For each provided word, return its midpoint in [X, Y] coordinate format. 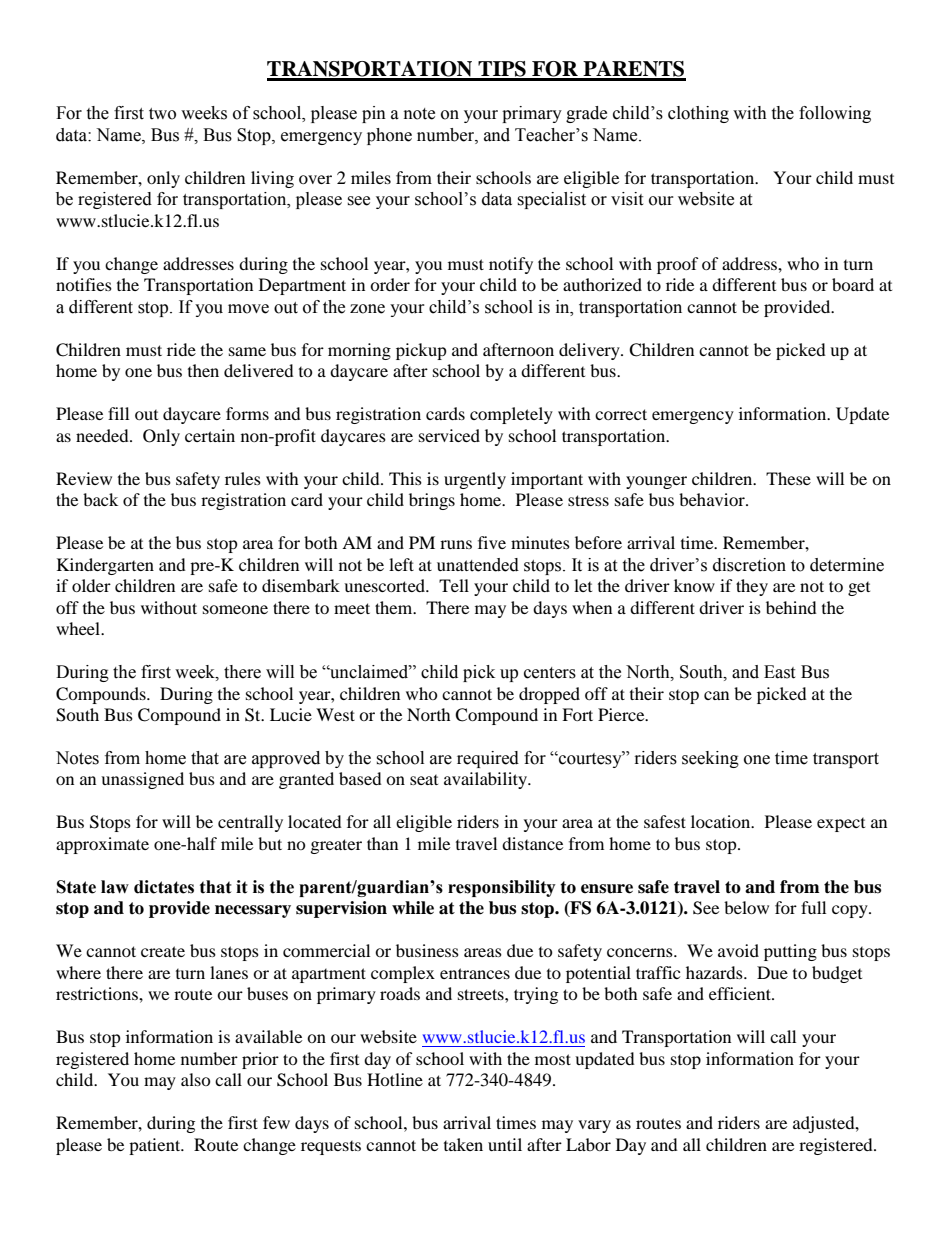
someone [235, 609]
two [162, 114]
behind [791, 607]
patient [156, 1146]
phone [389, 136]
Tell [454, 585]
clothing [698, 114]
